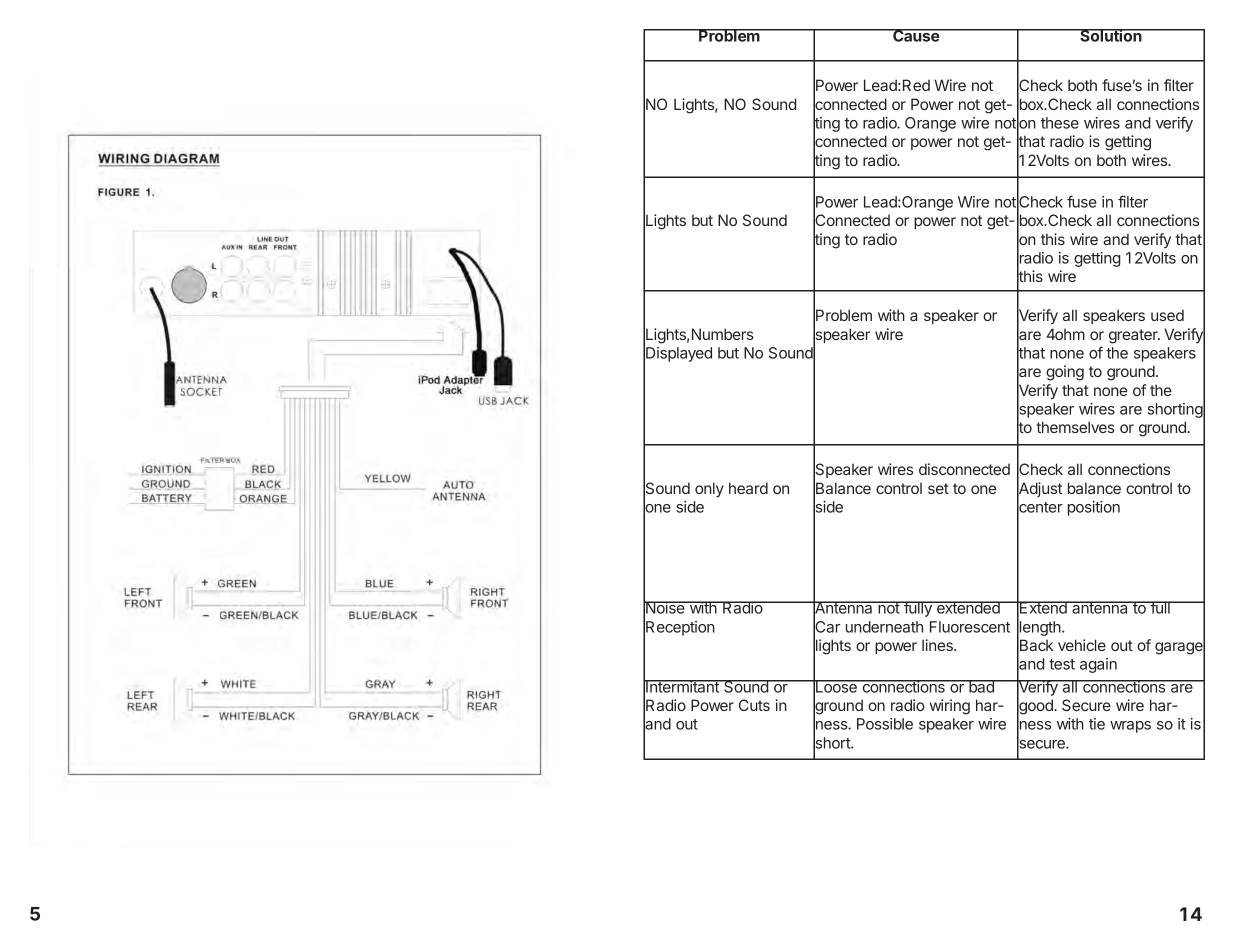 The image size is (1233, 952). I want to click on Solution, so click(1111, 35).
